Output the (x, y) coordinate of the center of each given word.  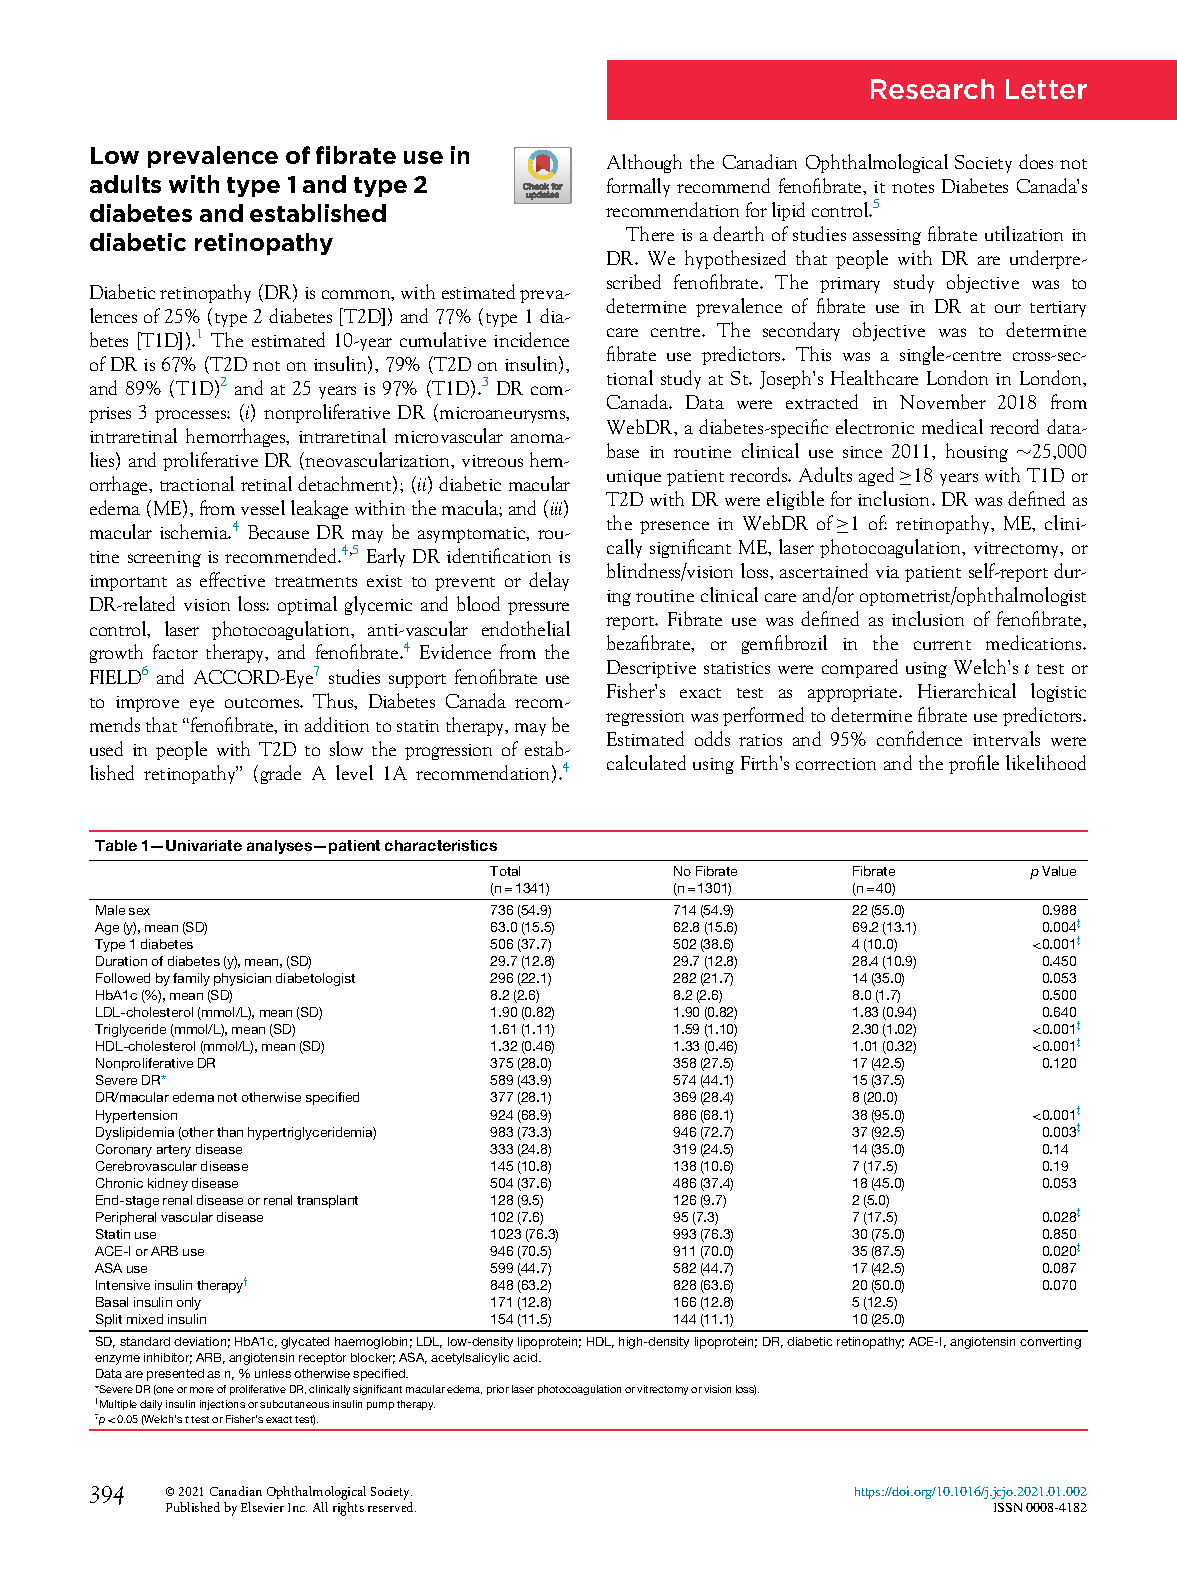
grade (281, 774)
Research (932, 89)
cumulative (443, 339)
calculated (646, 762)
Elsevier (262, 1507)
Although (644, 163)
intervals (1006, 738)
